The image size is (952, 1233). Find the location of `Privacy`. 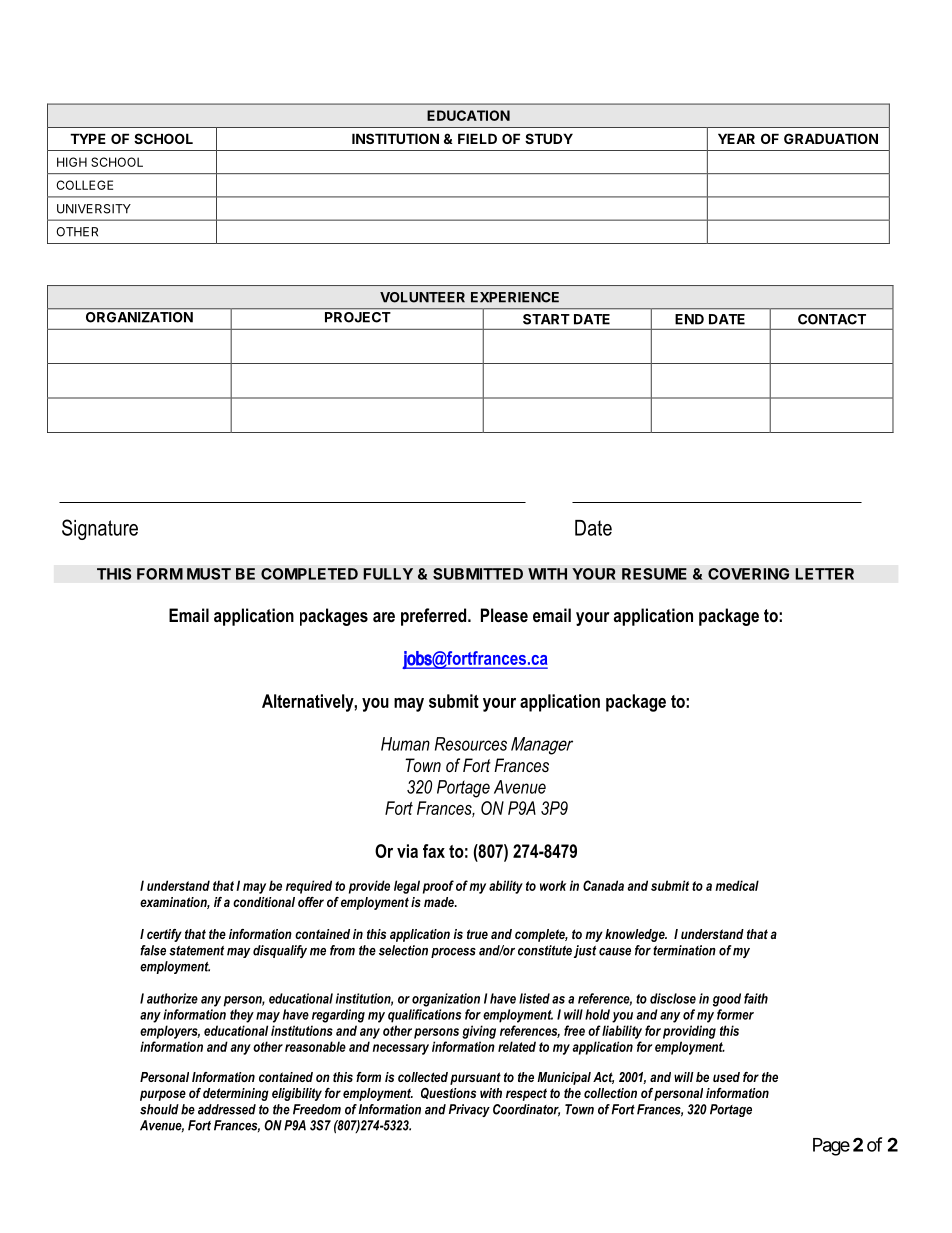

Privacy is located at coordinates (469, 1110).
